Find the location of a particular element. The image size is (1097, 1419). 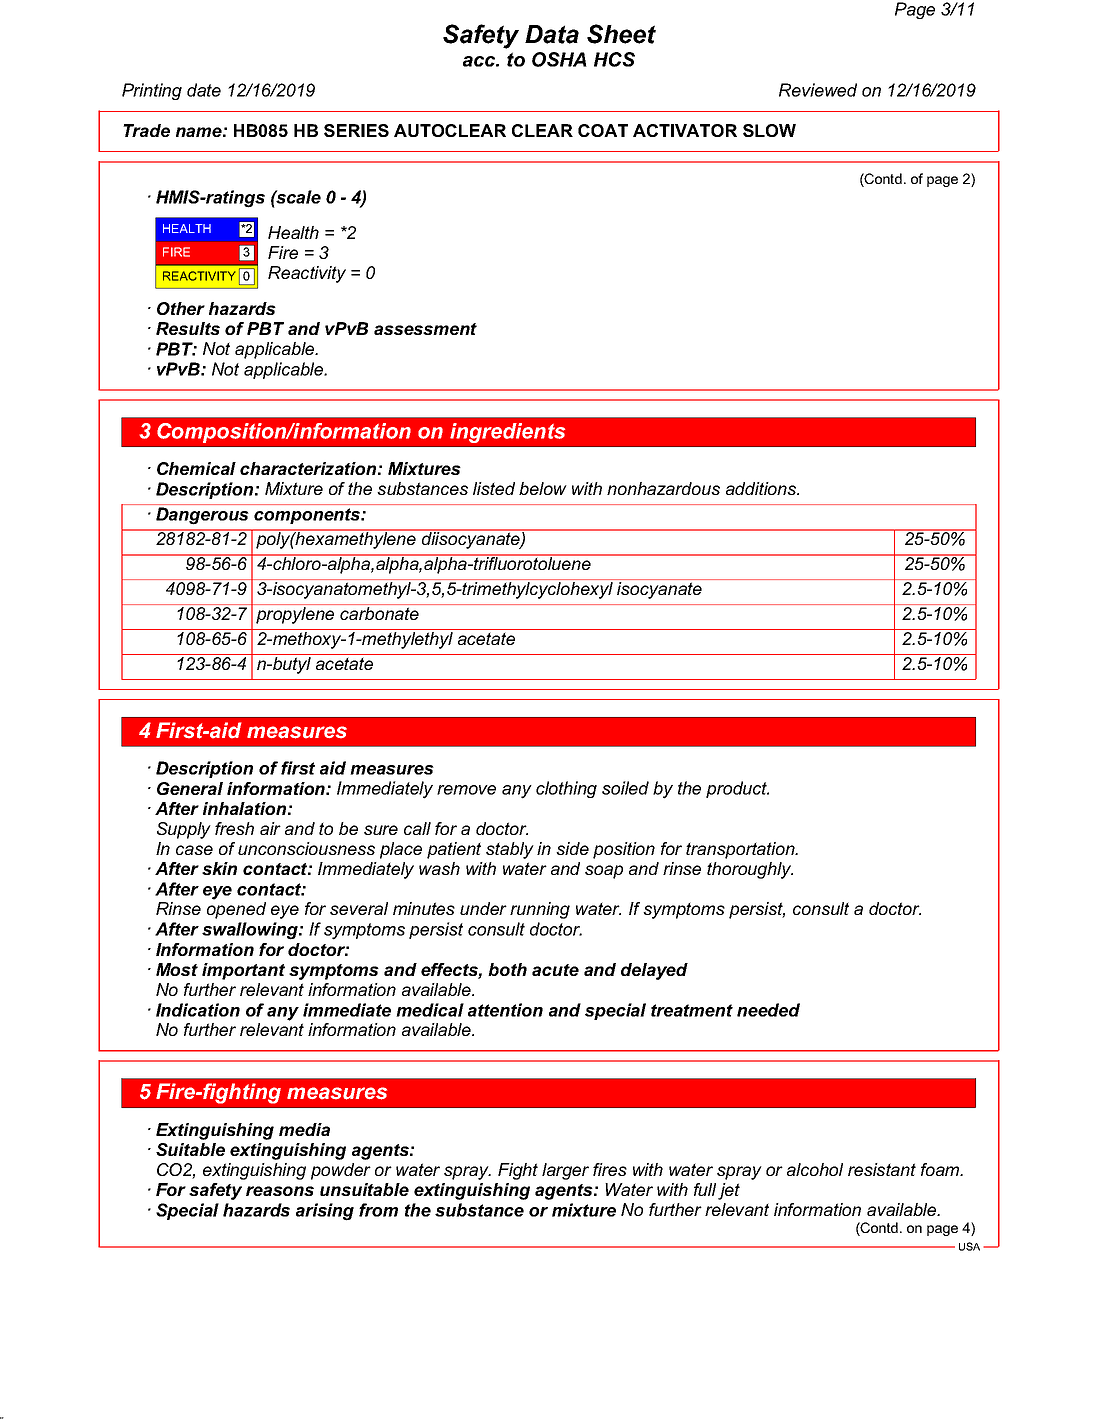

Results is located at coordinates (188, 328).
